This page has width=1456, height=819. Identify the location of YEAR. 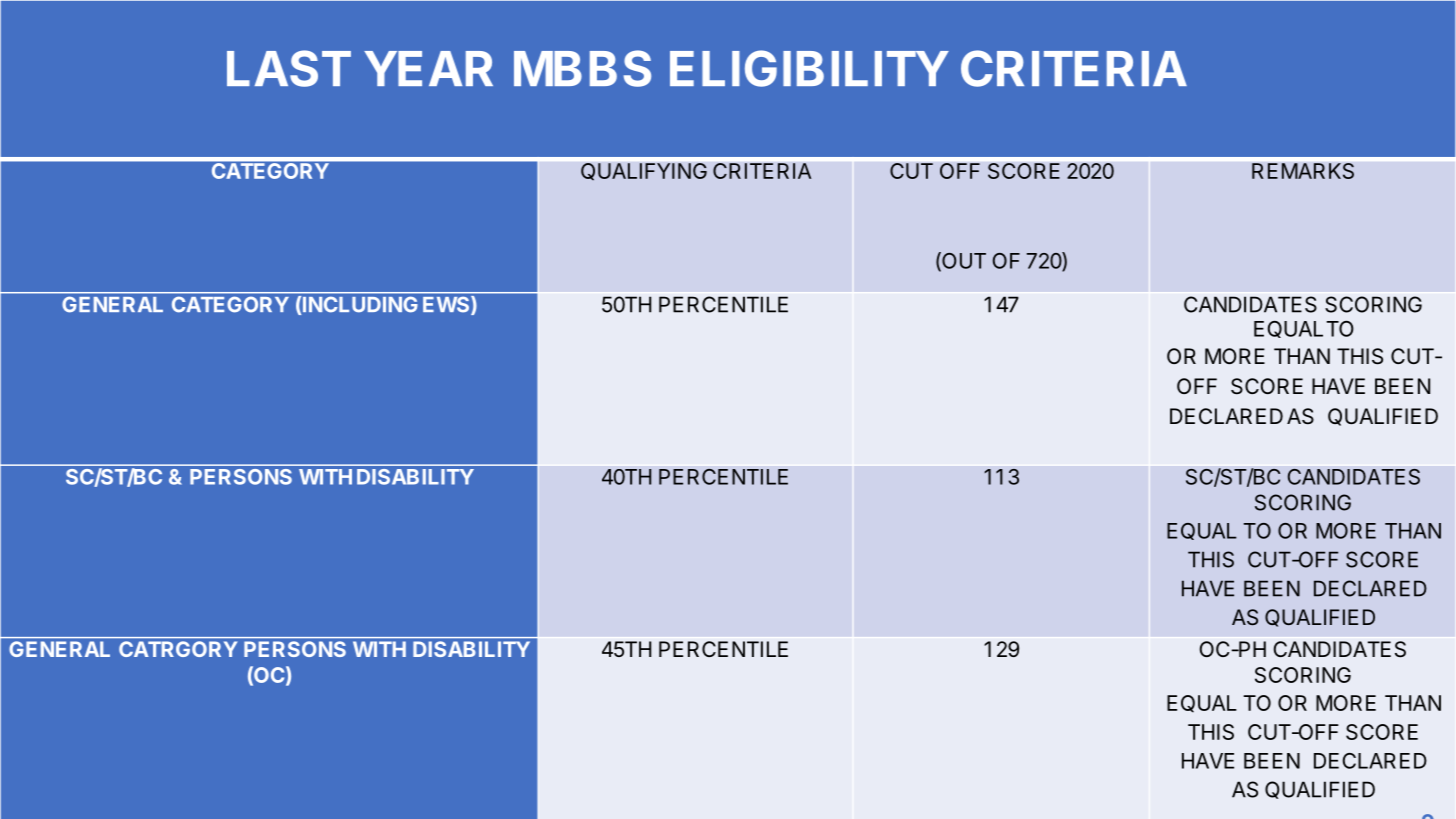
(428, 68).
